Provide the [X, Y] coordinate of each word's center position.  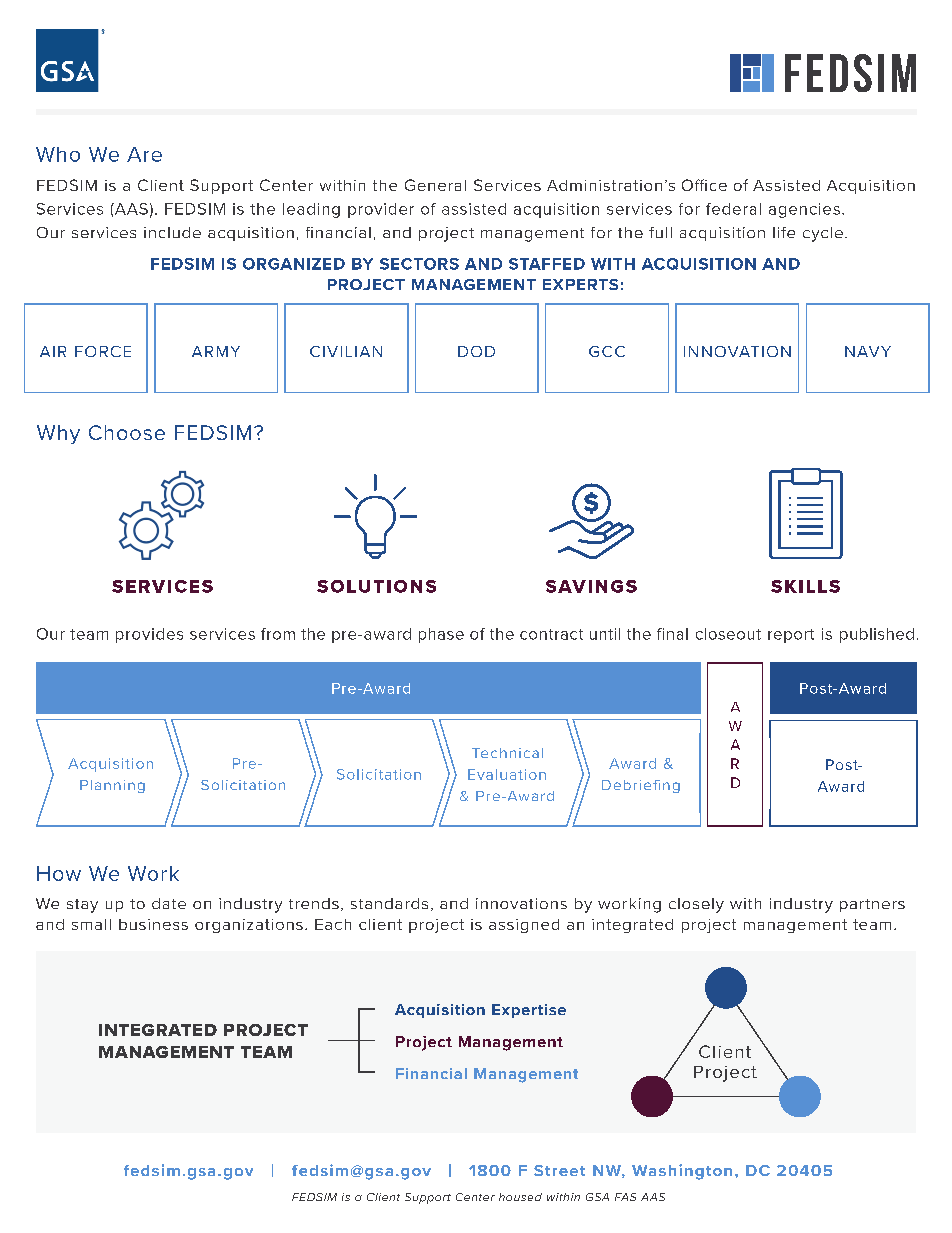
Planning [112, 786]
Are [144, 154]
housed [520, 1197]
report [791, 636]
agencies [804, 210]
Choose [127, 432]
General [435, 185]
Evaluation [507, 774]
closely [696, 905]
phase [441, 635]
